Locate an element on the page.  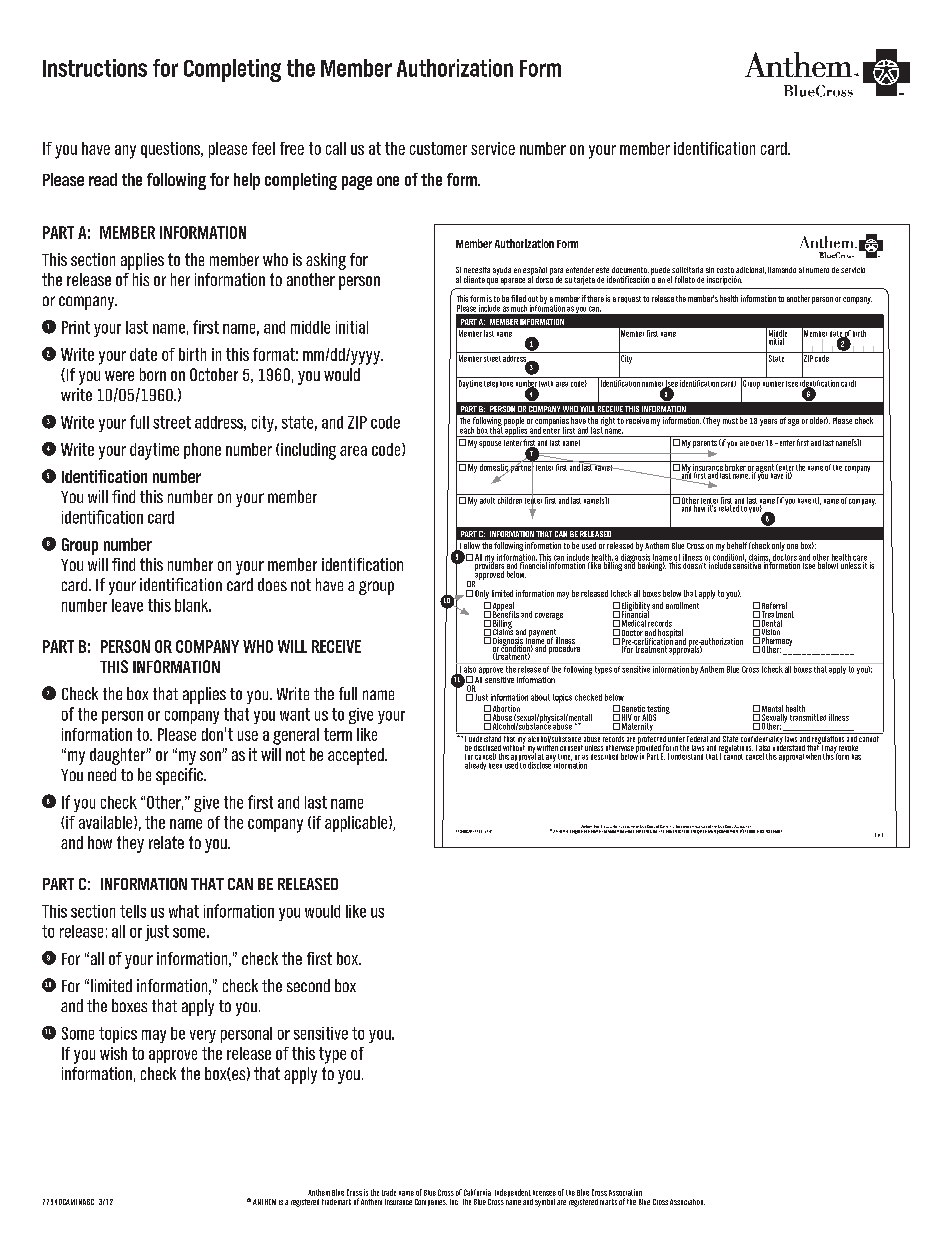
service is located at coordinates (493, 148).
